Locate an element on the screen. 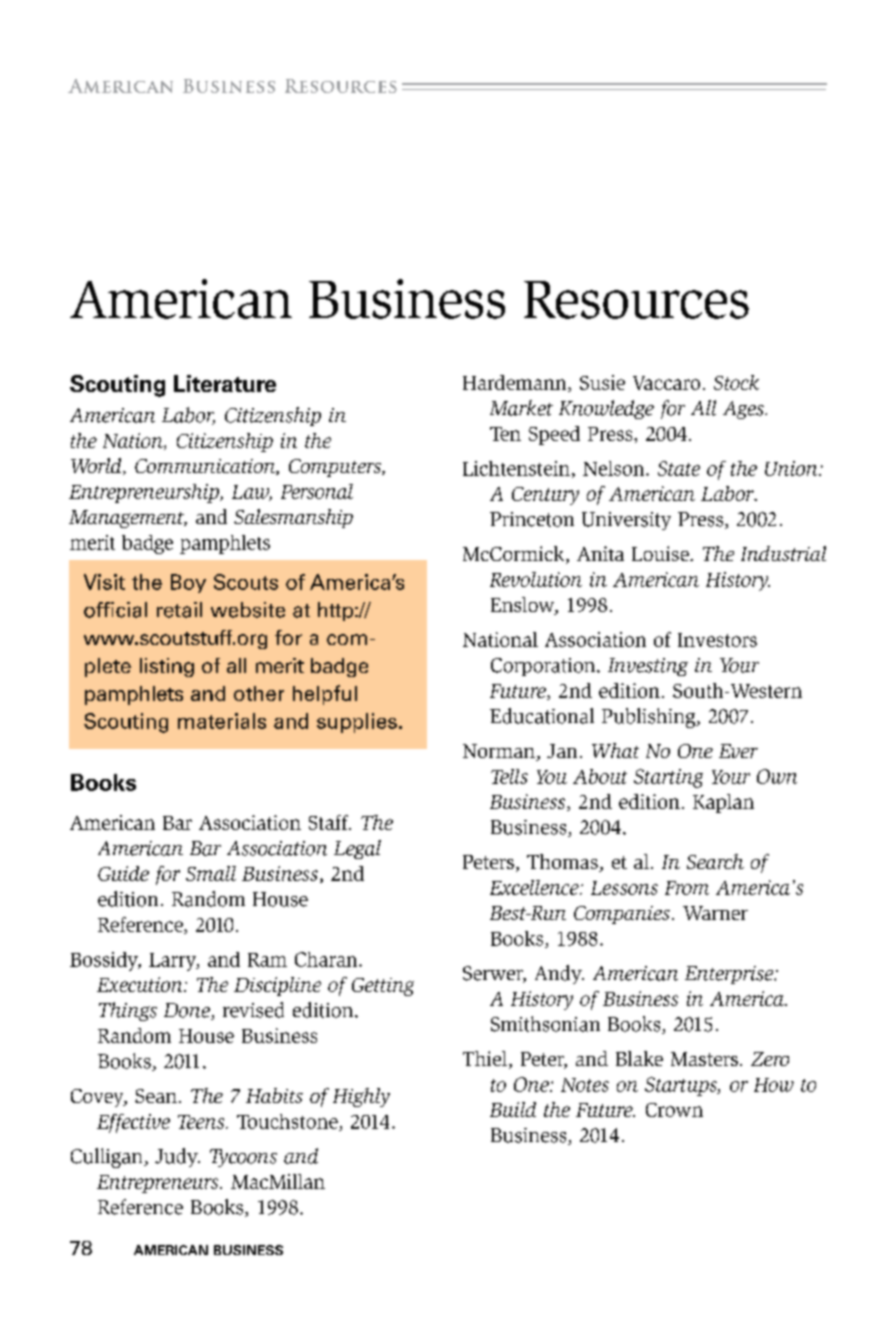  From is located at coordinates (687, 888).
